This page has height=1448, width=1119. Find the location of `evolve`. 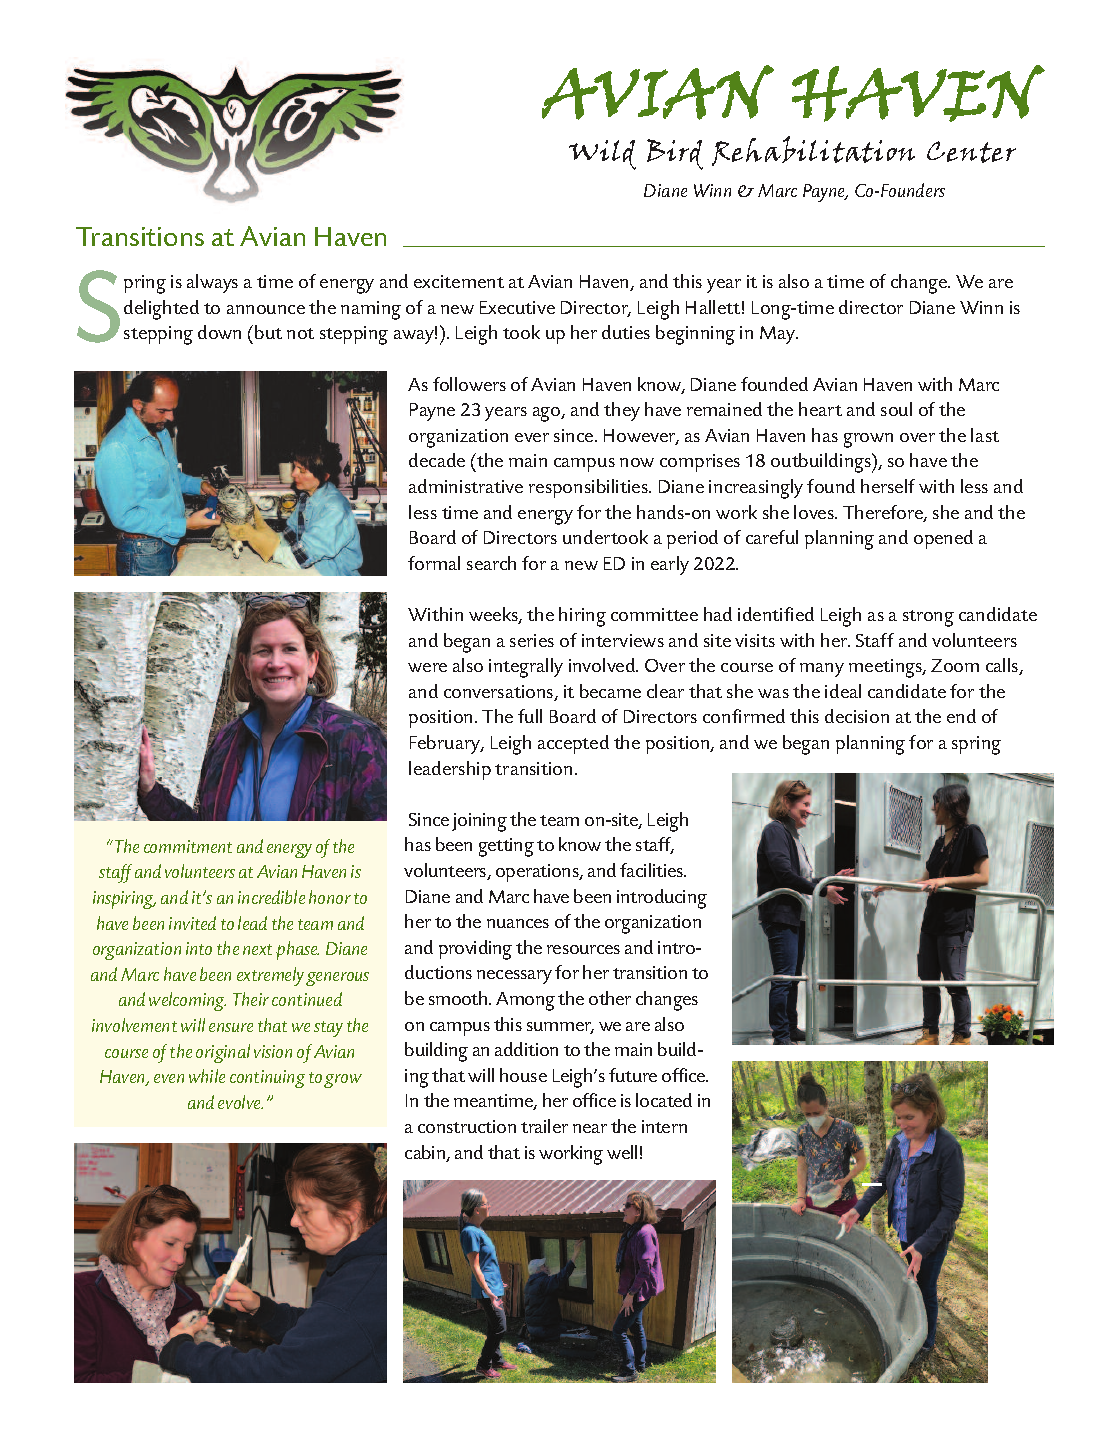

evolve is located at coordinates (240, 1102).
